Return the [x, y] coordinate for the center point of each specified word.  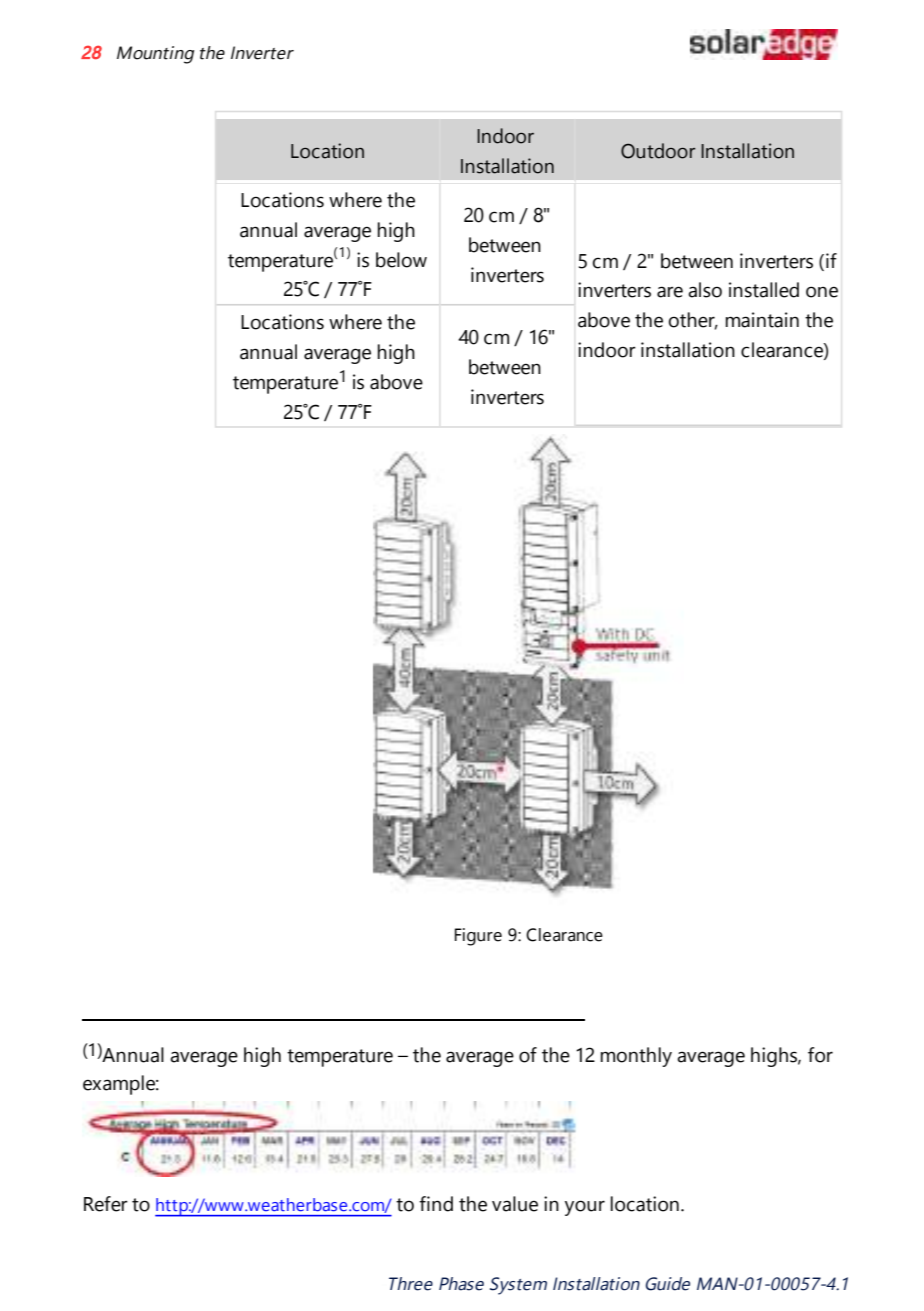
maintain [762, 320]
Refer [106, 1204]
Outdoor [658, 151]
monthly [636, 1057]
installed [764, 290]
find [436, 1204]
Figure [478, 937]
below [401, 260]
